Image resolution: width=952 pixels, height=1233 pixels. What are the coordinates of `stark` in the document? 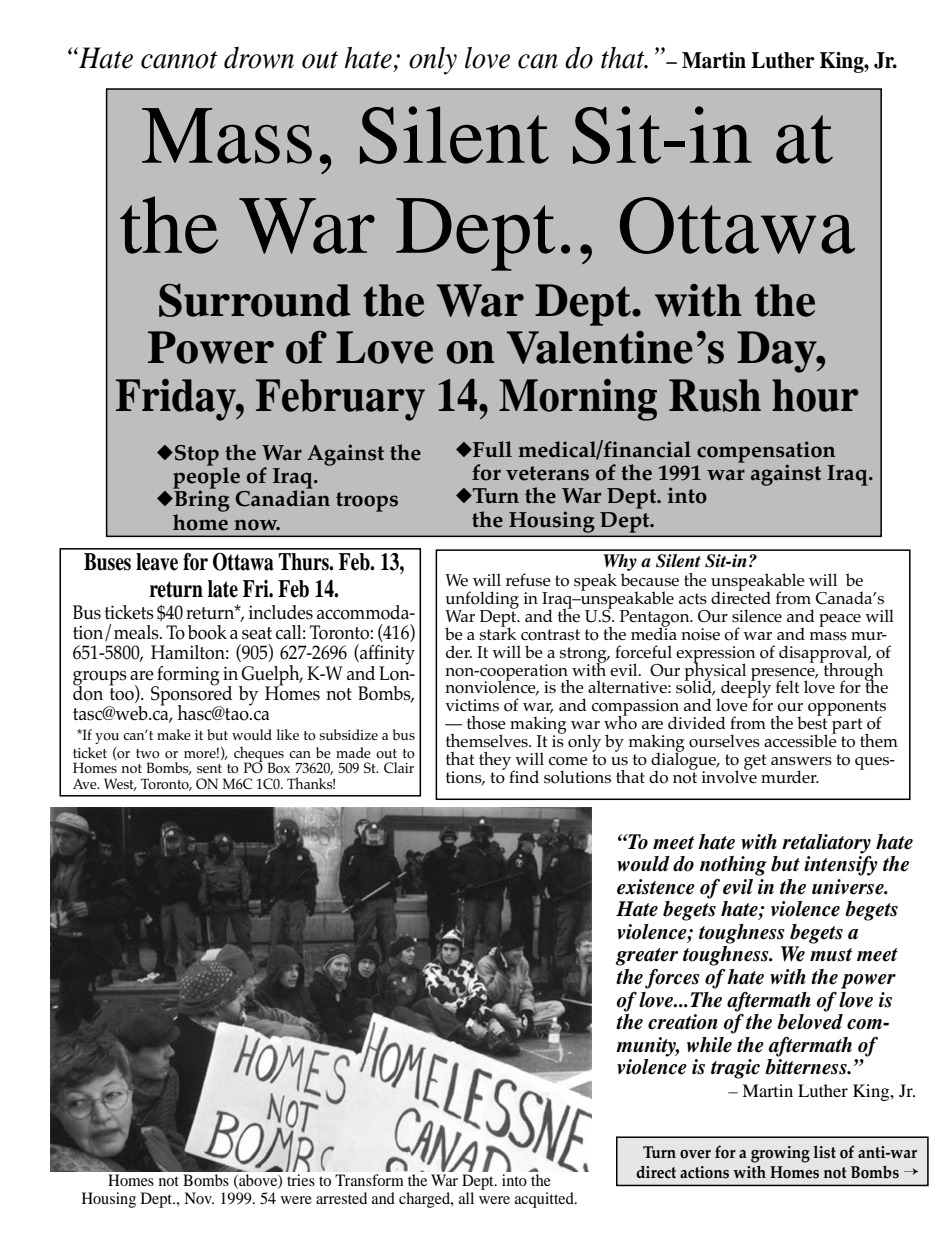 It's located at (498, 633).
